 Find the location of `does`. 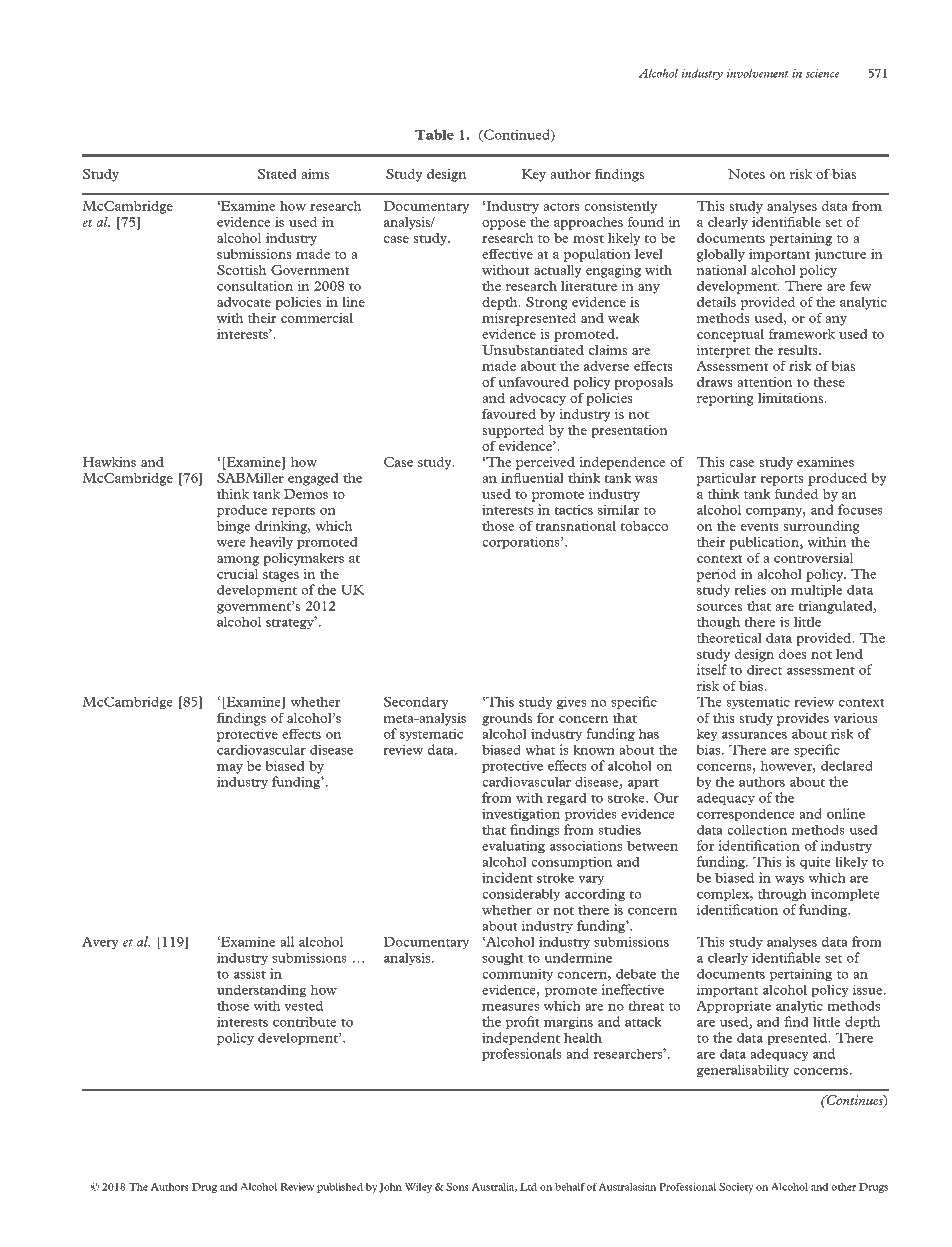

does is located at coordinates (793, 654).
